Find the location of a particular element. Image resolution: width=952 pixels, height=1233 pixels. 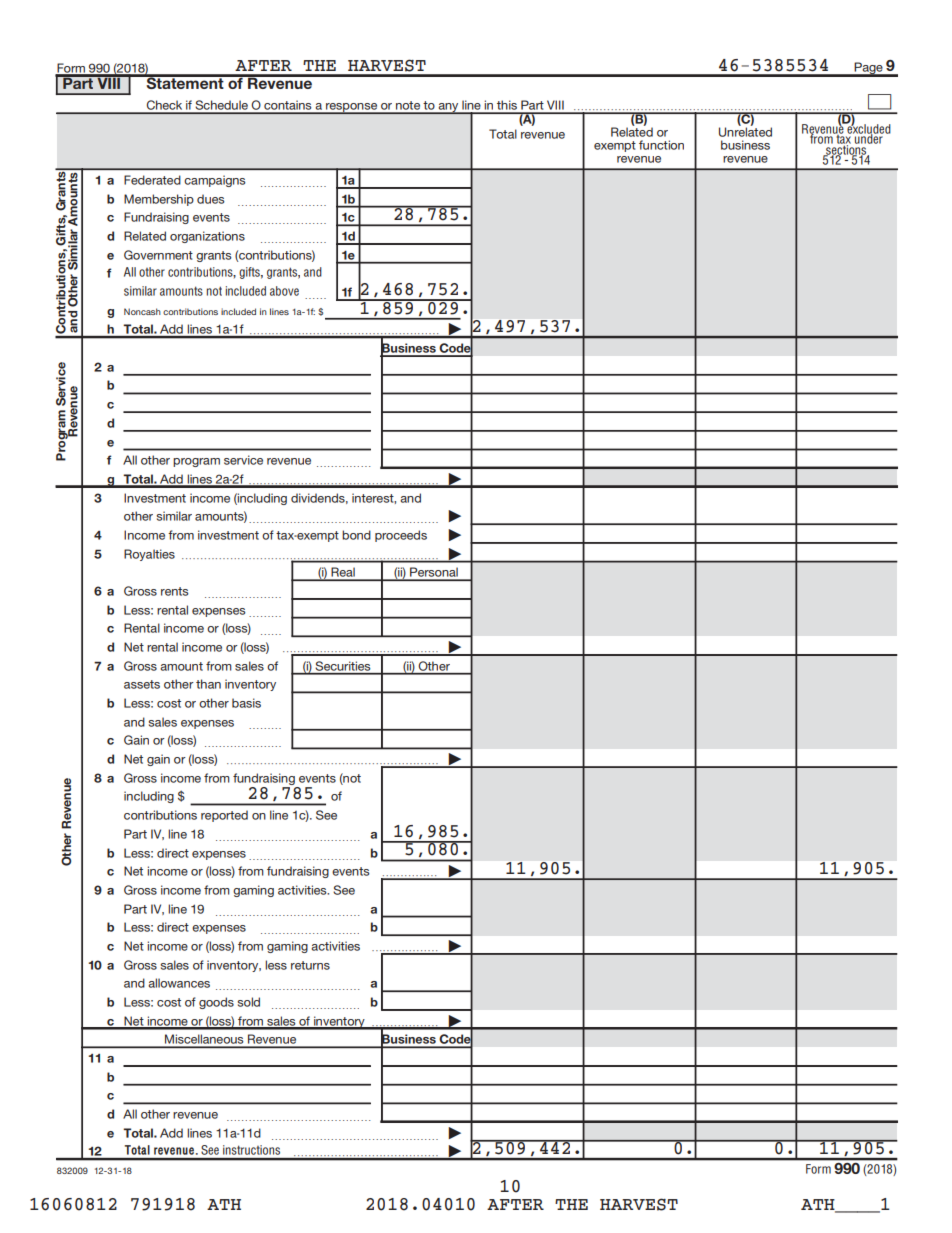

goods is located at coordinates (216, 1003).
